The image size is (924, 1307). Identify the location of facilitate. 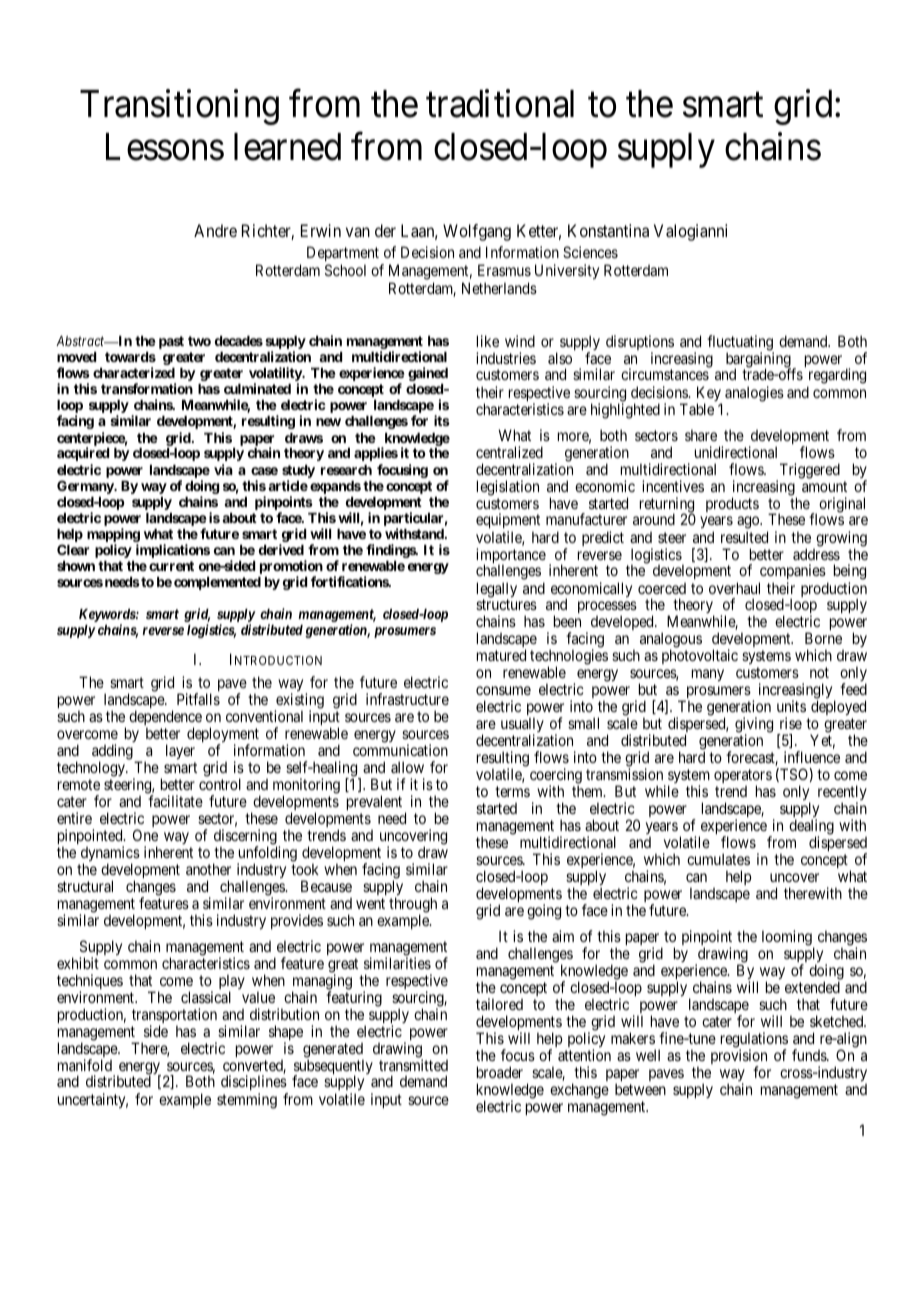
(175, 801).
